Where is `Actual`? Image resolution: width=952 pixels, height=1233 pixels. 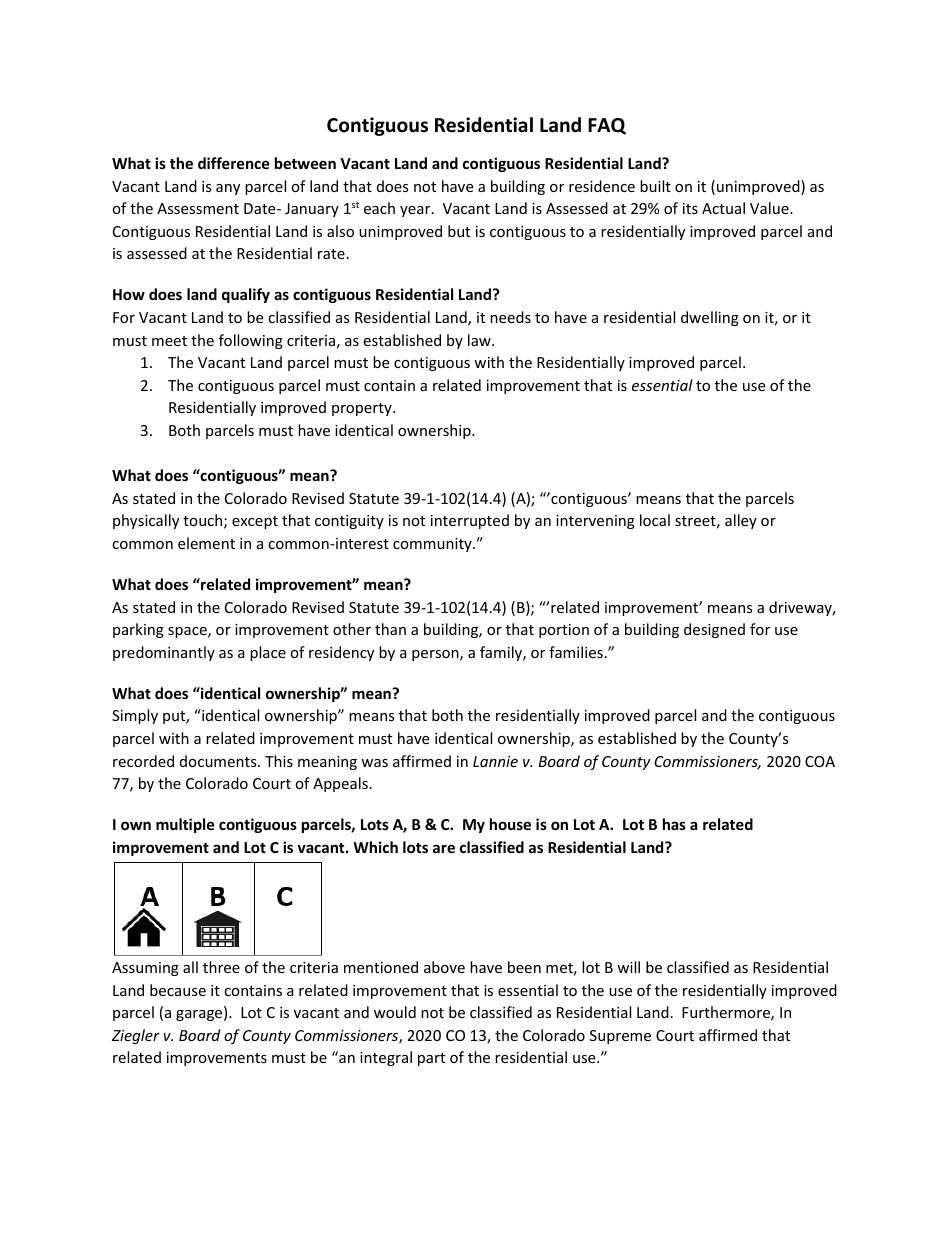
Actual is located at coordinates (723, 208).
